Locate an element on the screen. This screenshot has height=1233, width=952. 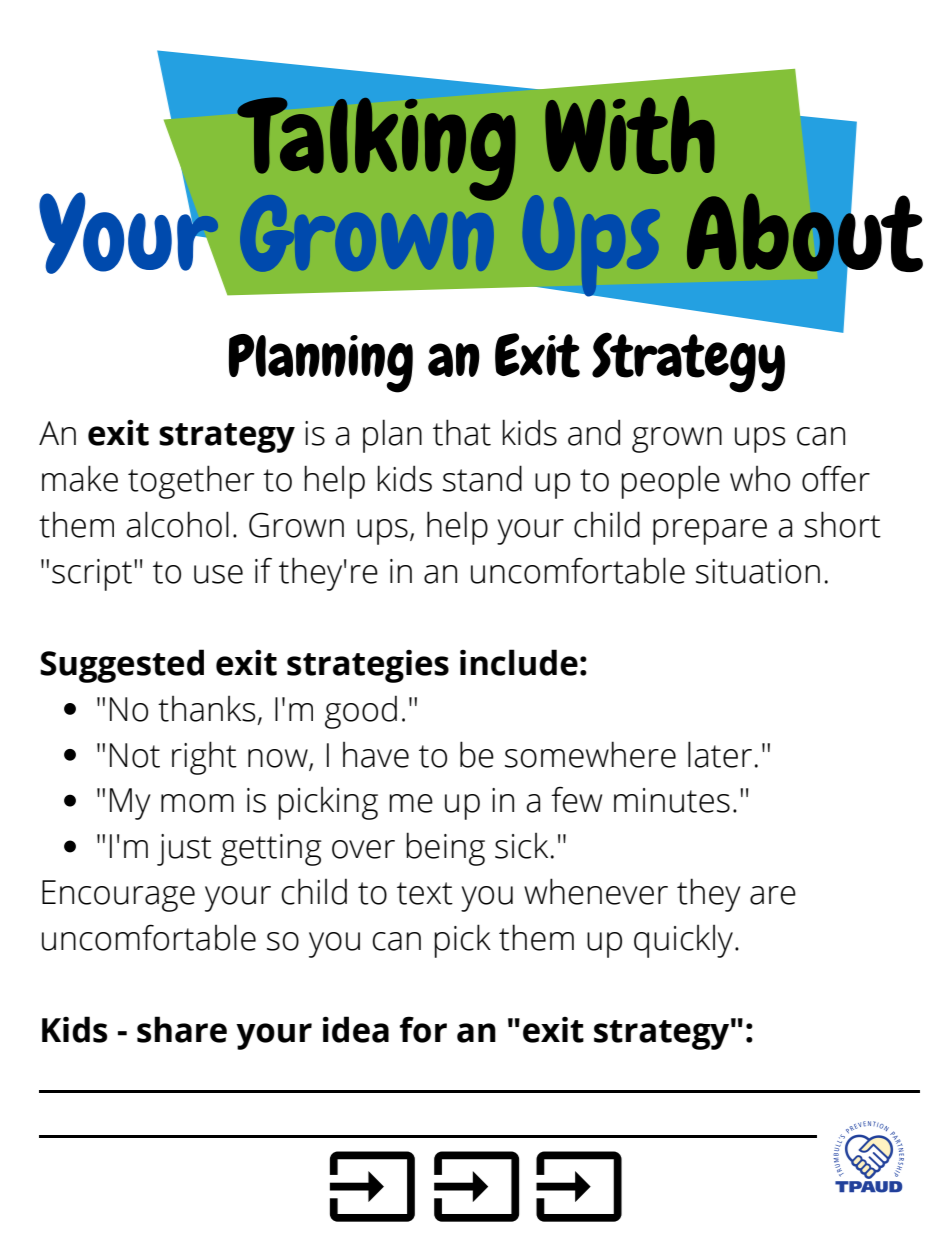
With is located at coordinates (630, 135).
